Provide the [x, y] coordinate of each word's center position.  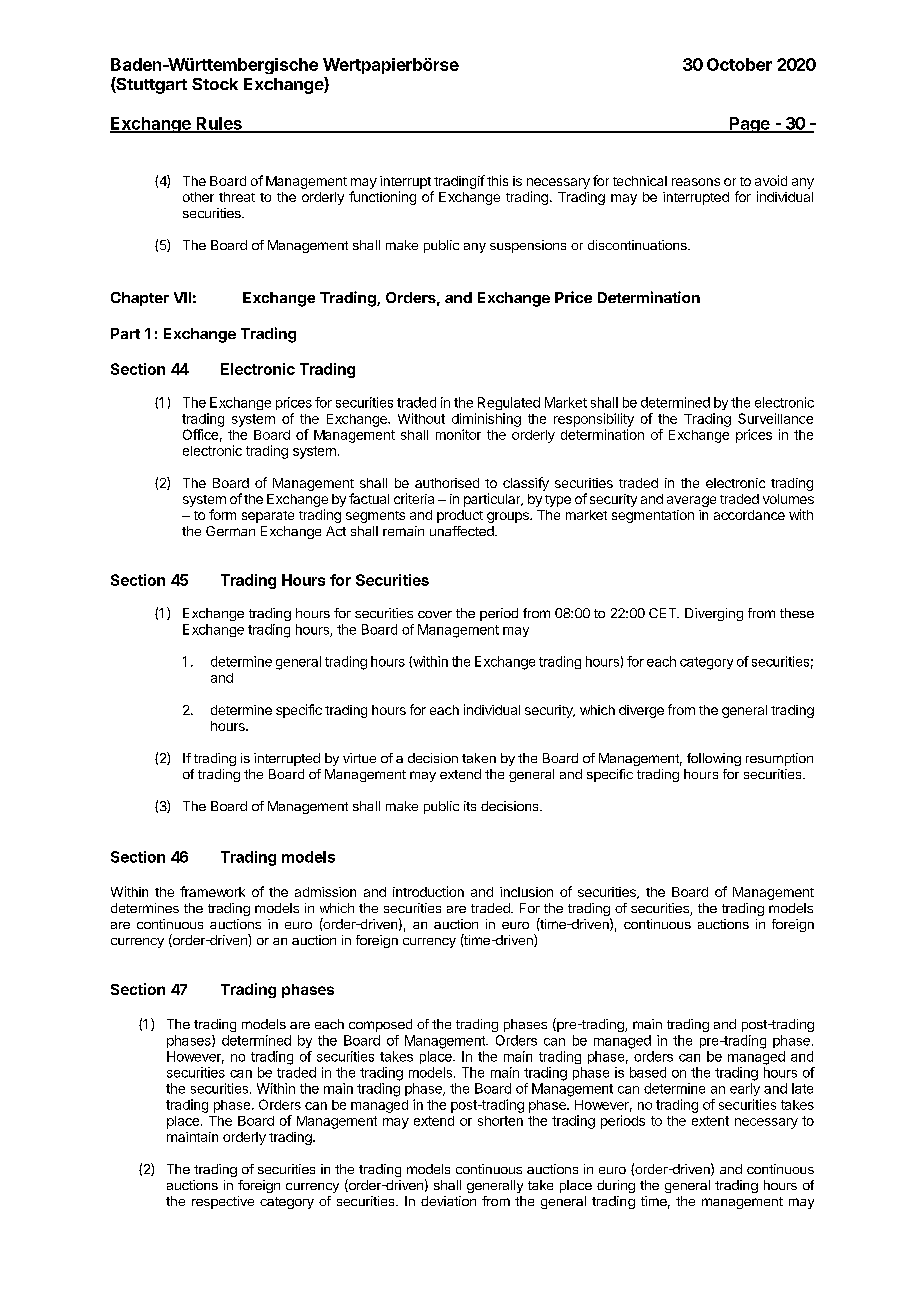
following [714, 759]
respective [223, 1202]
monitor [458, 434]
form [222, 514]
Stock [215, 84]
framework [212, 891]
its [470, 806]
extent [710, 1121]
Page [750, 125]
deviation [448, 1201]
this [497, 180]
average [691, 501]
